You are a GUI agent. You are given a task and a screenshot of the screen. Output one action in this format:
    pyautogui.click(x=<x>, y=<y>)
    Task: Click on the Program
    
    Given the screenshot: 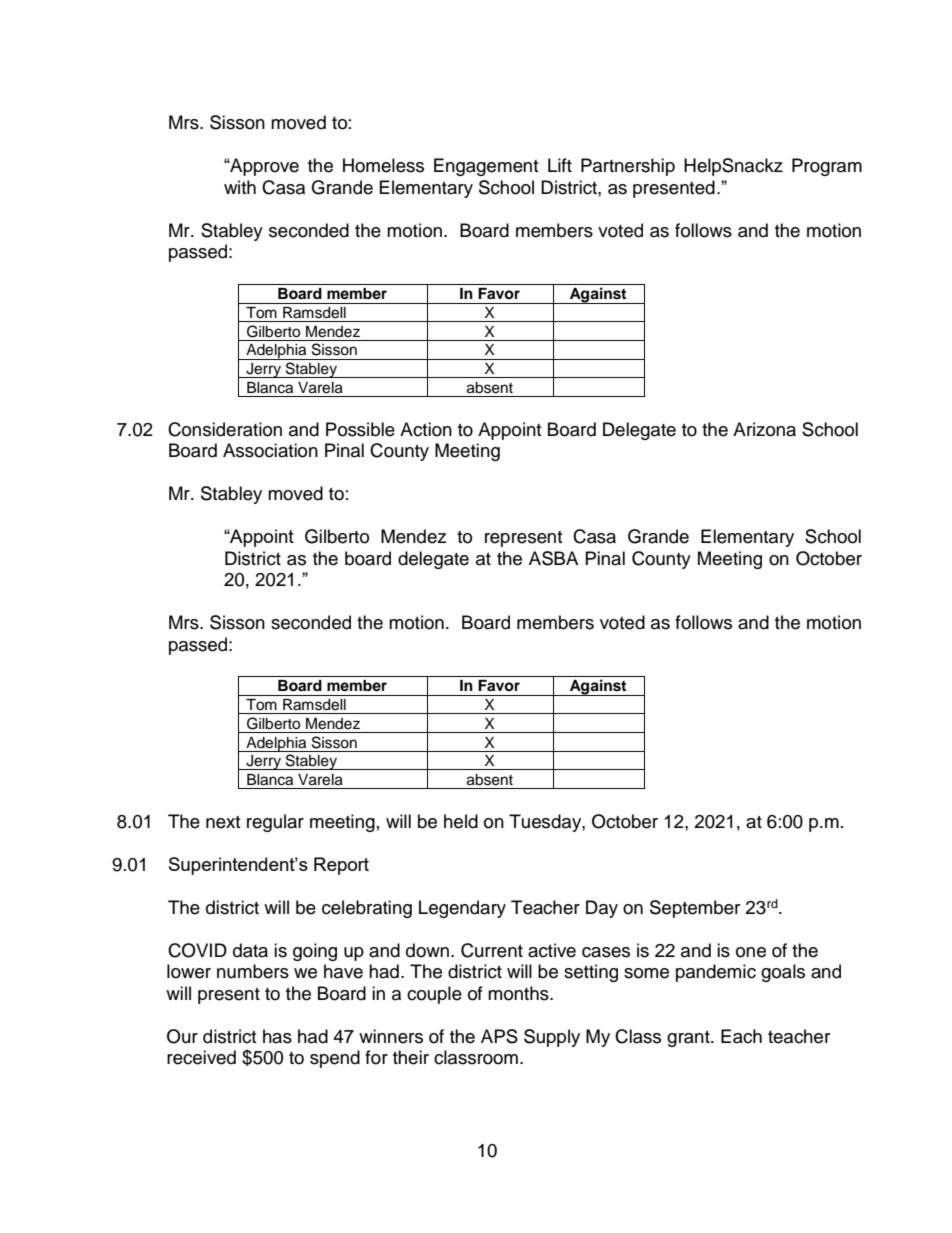 What is the action you would take?
    pyautogui.click(x=827, y=167)
